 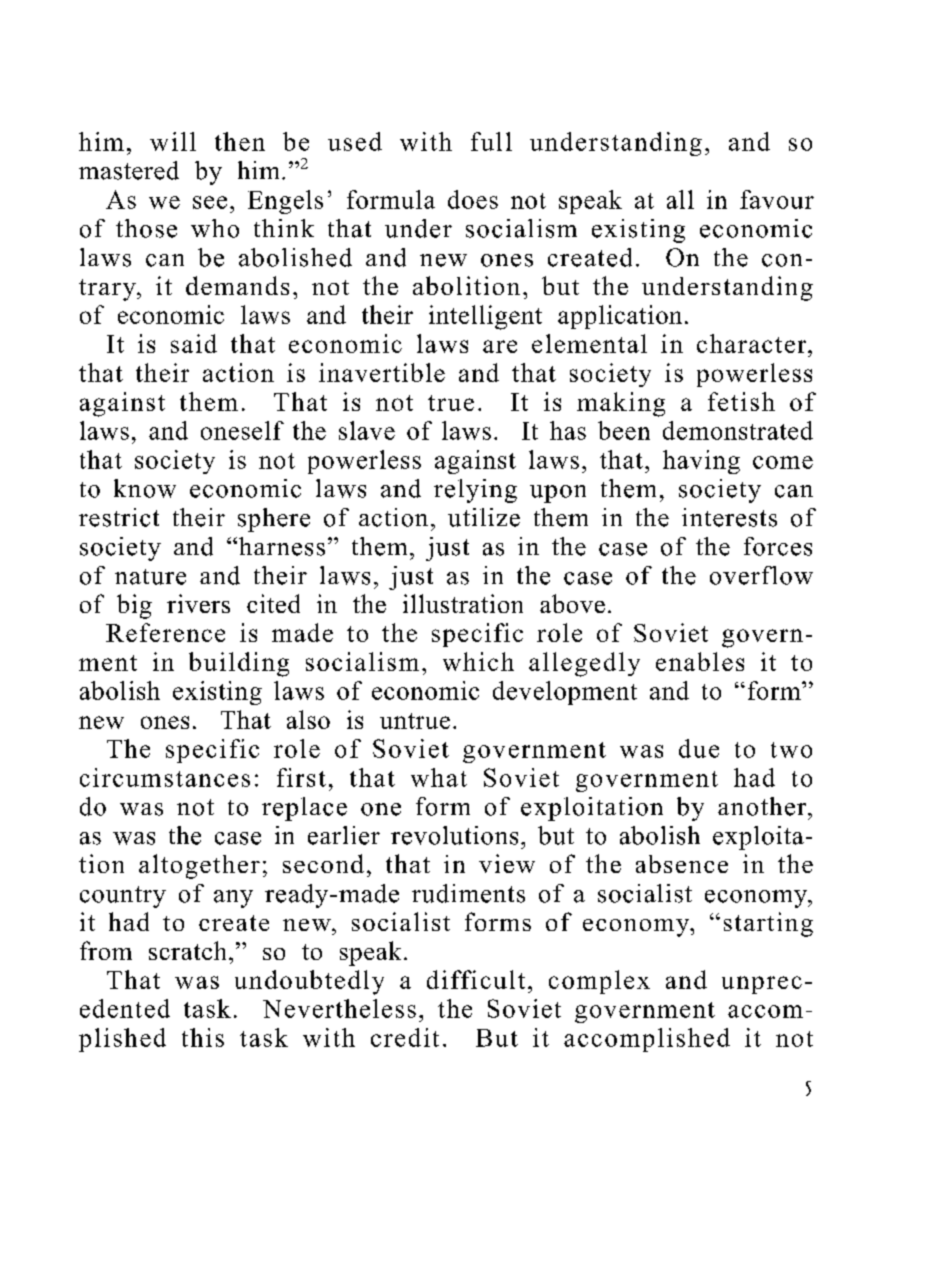 What do you see at coordinates (699, 748) in the screenshot?
I see `due` at bounding box center [699, 748].
